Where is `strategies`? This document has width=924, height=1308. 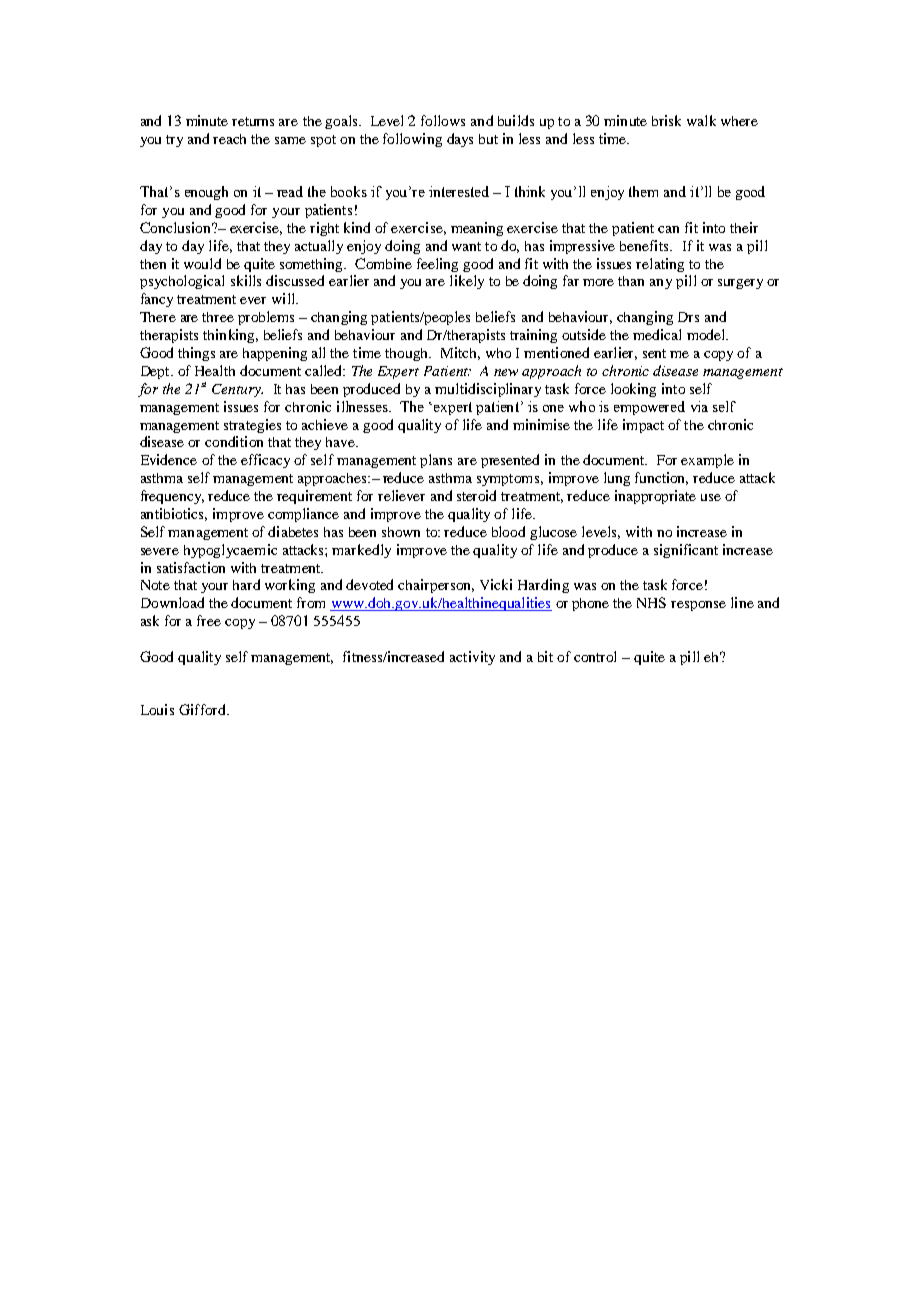 strategies is located at coordinates (252, 426).
